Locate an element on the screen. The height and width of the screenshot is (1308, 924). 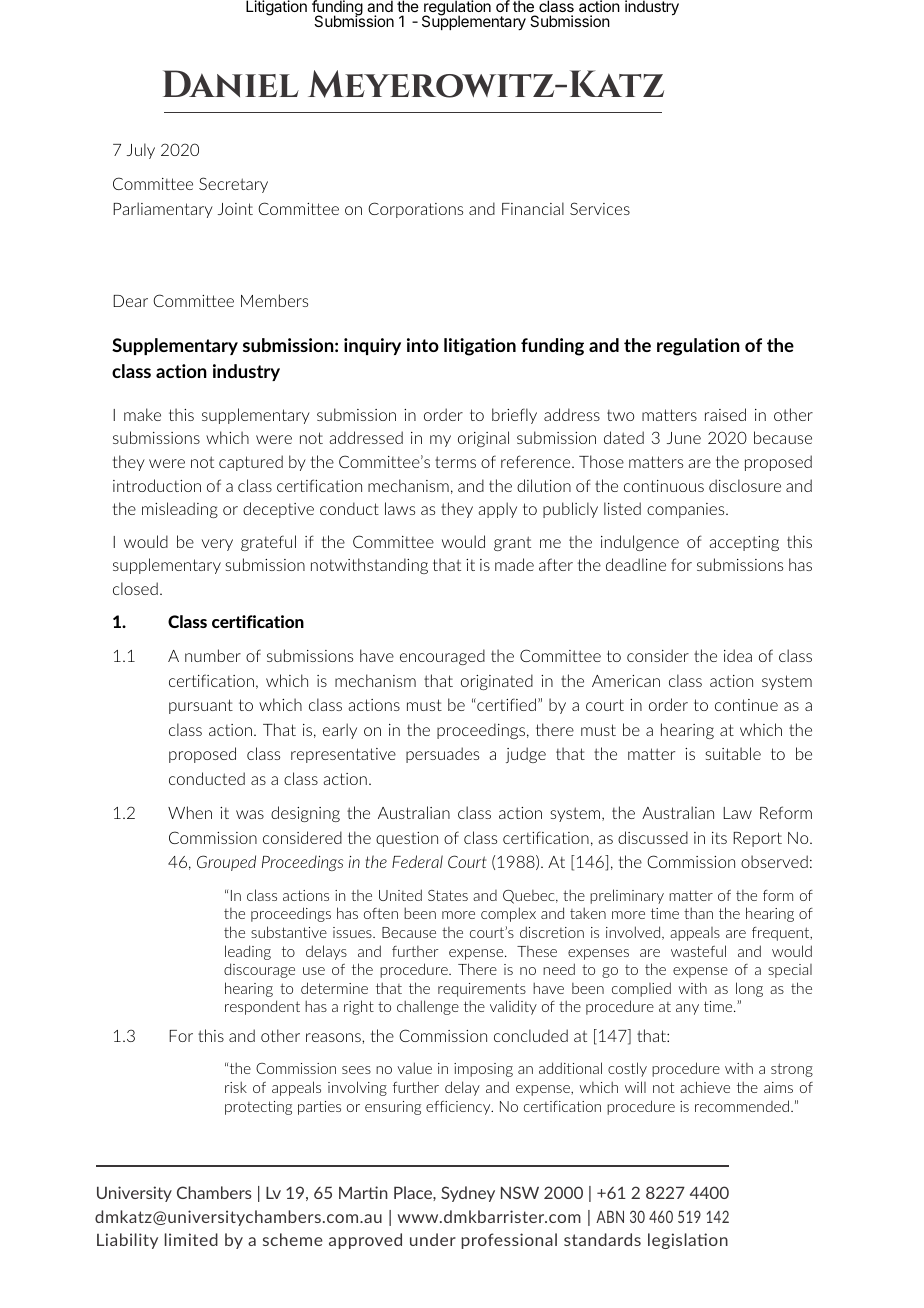
than is located at coordinates (698, 913).
